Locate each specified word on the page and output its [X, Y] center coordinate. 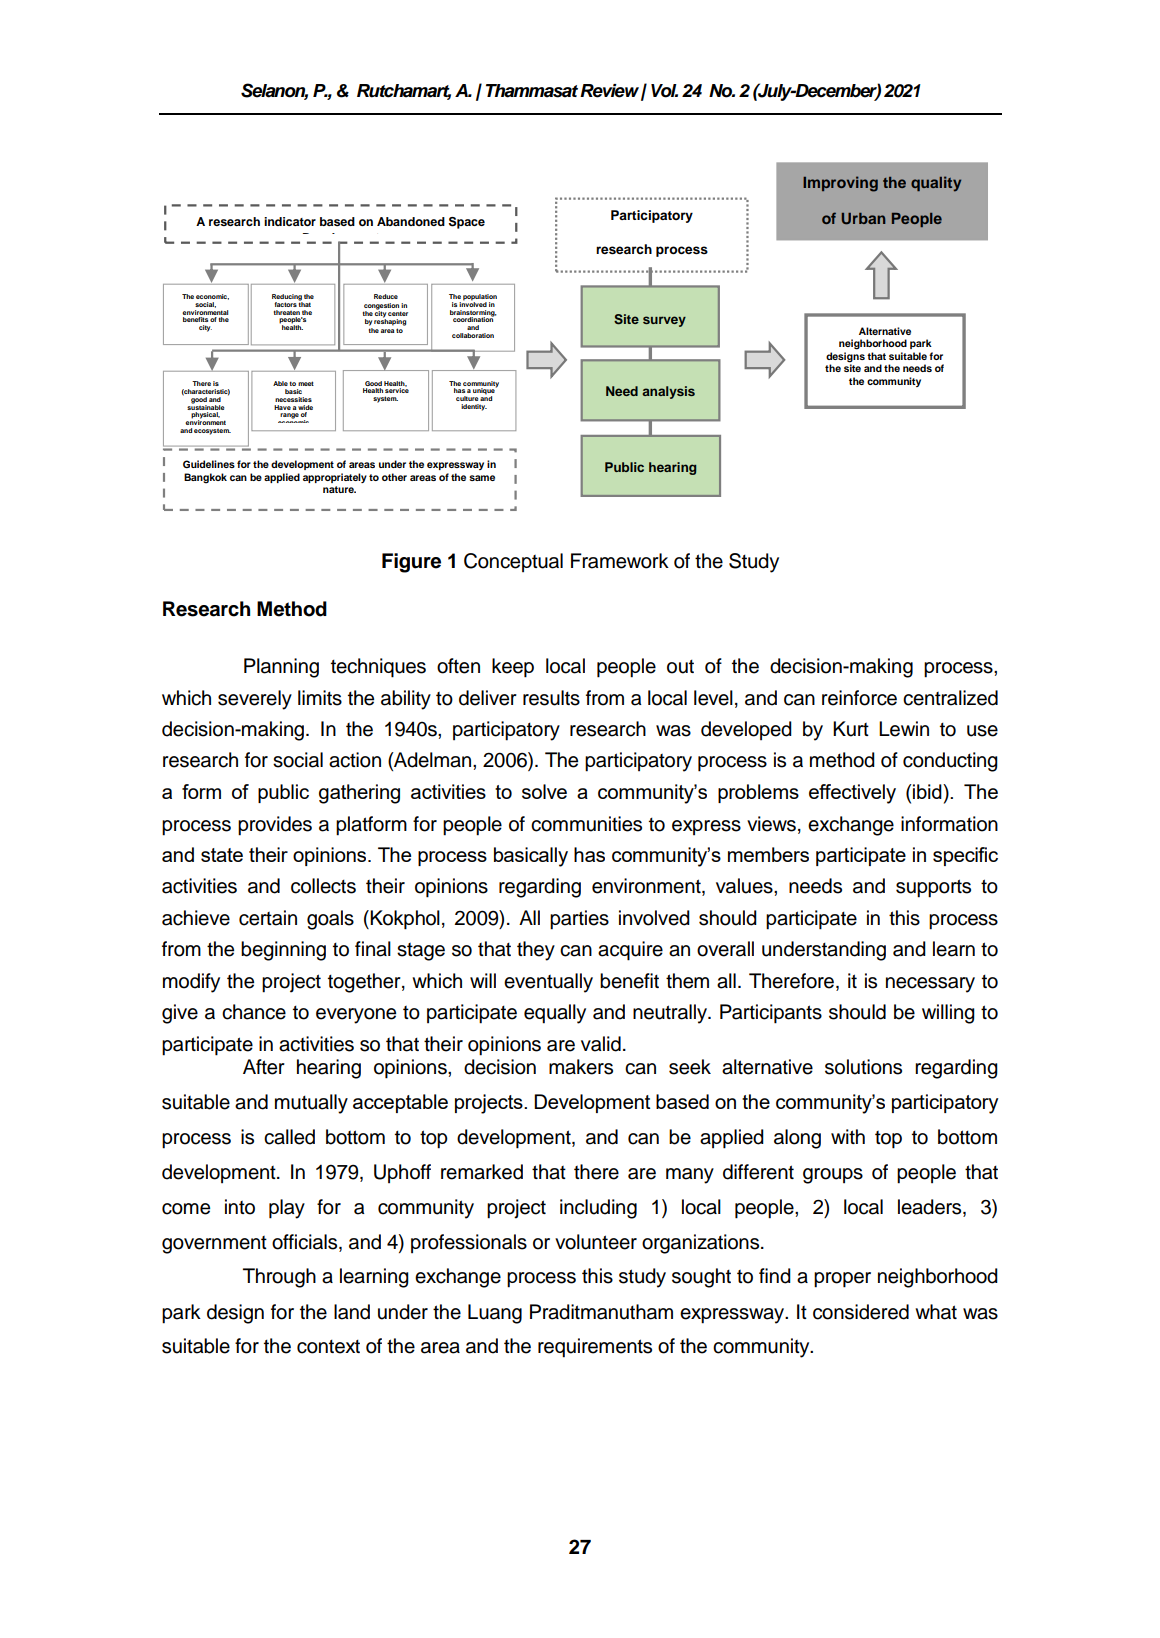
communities [586, 824]
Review [609, 91]
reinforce [859, 698]
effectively [852, 794]
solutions [863, 1067]
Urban [863, 219]
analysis [668, 392]
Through [279, 1278]
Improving [840, 184]
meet [306, 383]
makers [581, 1067]
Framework [620, 561]
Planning [281, 668]
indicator [290, 221]
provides [275, 826]
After [264, 1067]
